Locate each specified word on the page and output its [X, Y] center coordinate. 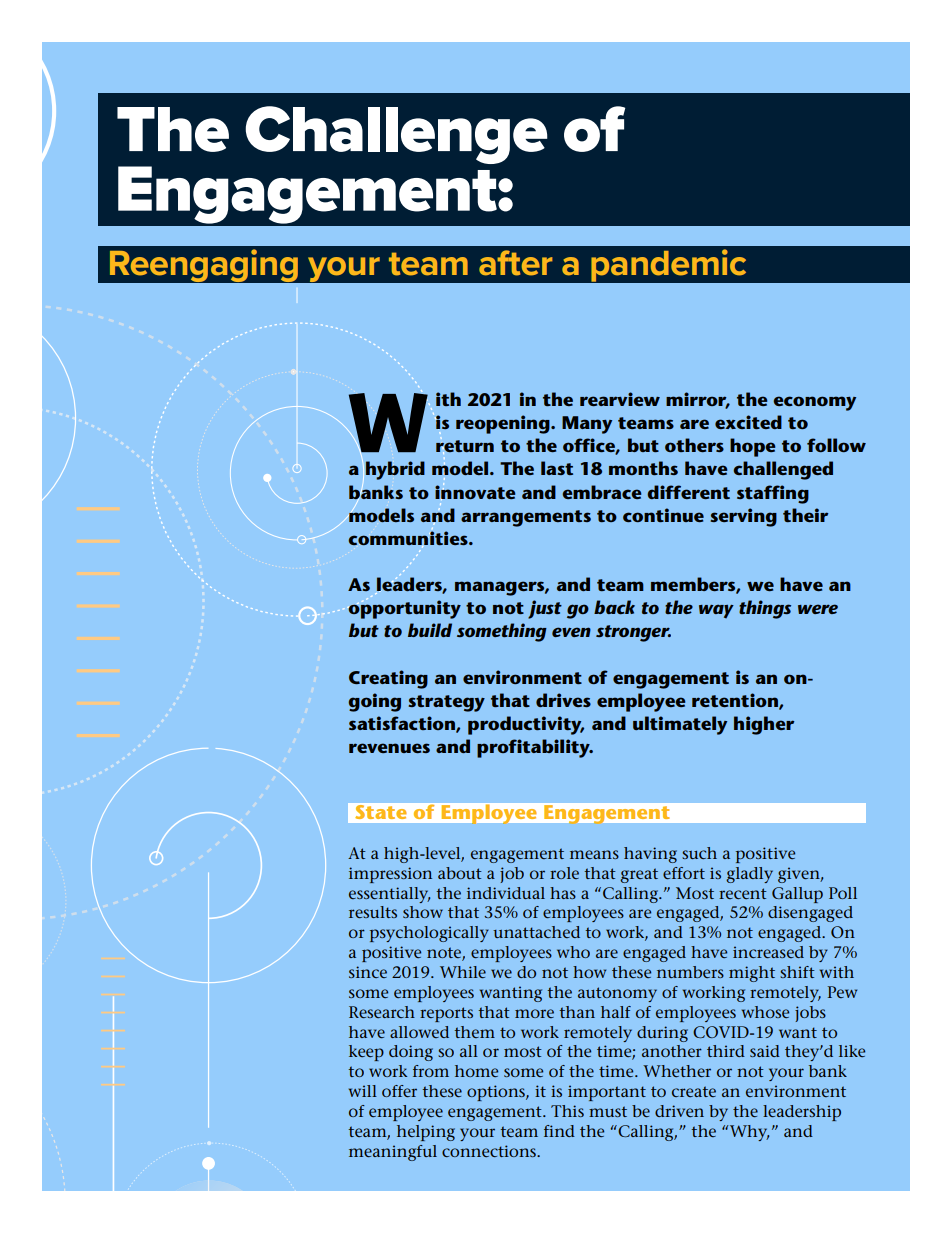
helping [426, 1133]
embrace [602, 492]
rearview [620, 399]
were [818, 609]
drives [563, 700]
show [423, 912]
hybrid [395, 470]
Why [749, 1133]
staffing [773, 494]
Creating [388, 679]
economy [815, 403]
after [516, 263]
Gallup [797, 895]
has [563, 893]
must [608, 1111]
